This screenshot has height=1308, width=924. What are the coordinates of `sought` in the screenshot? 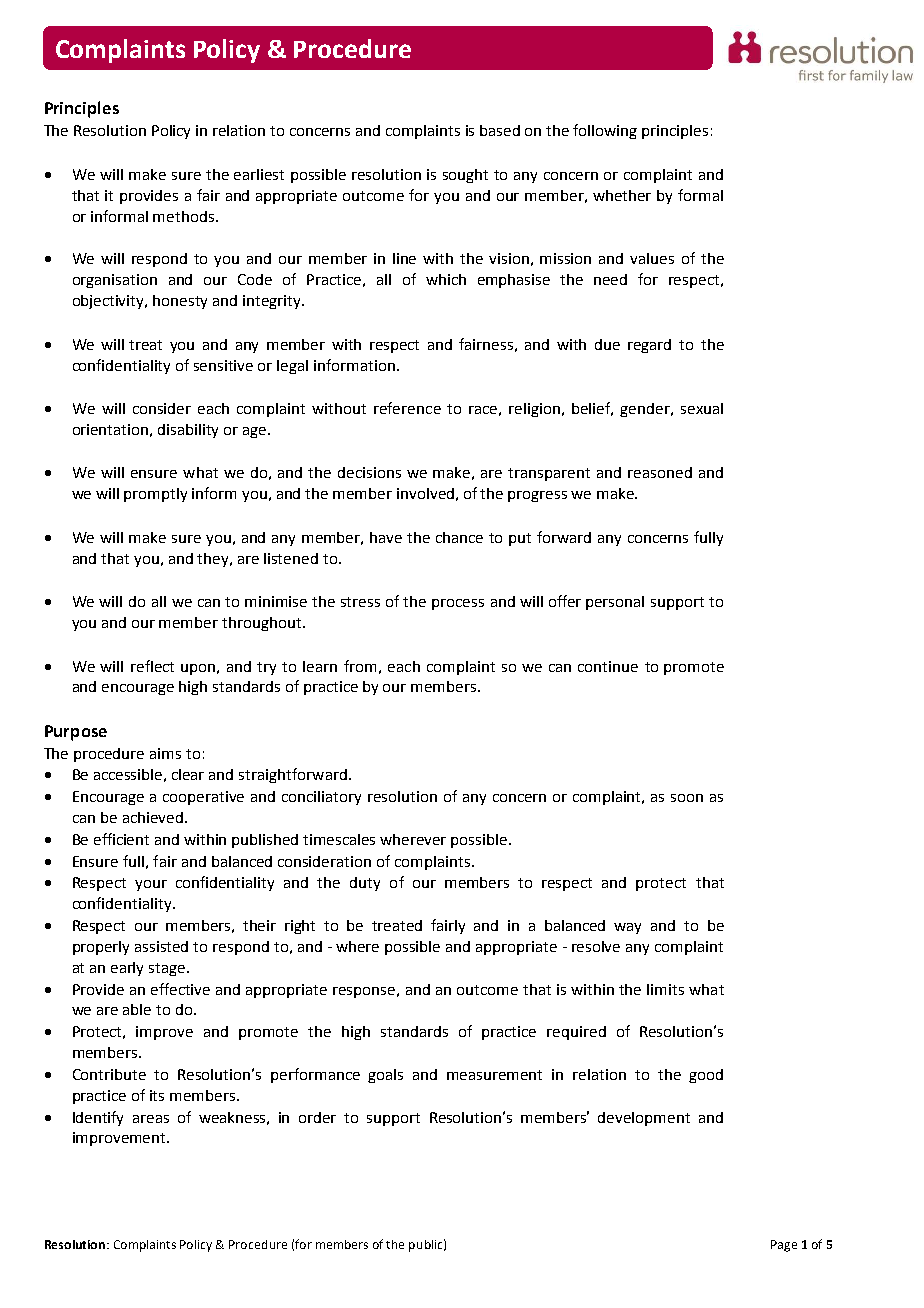 It's located at (465, 176).
